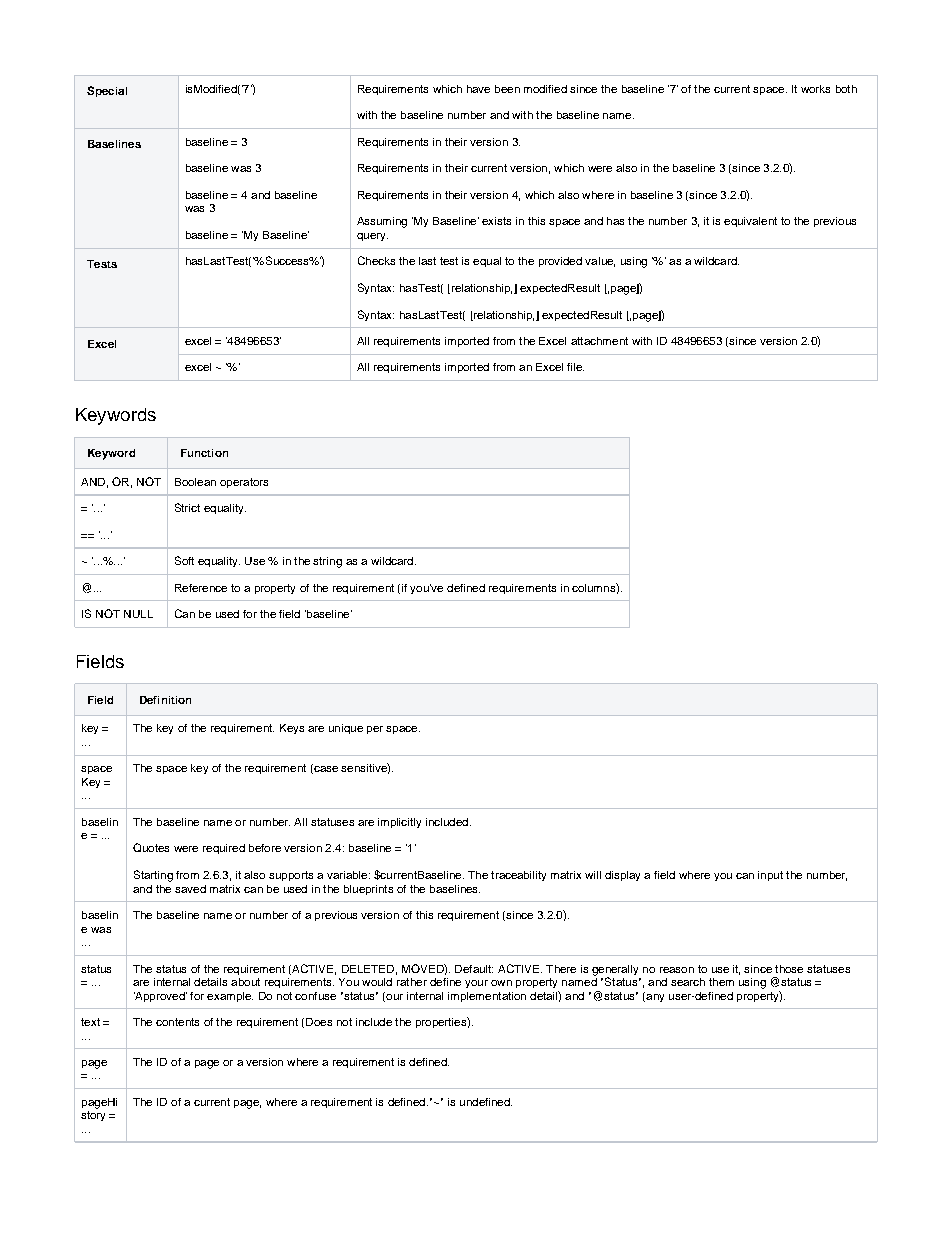 Image resolution: width=952 pixels, height=1233 pixels. I want to click on input, so click(770, 876).
